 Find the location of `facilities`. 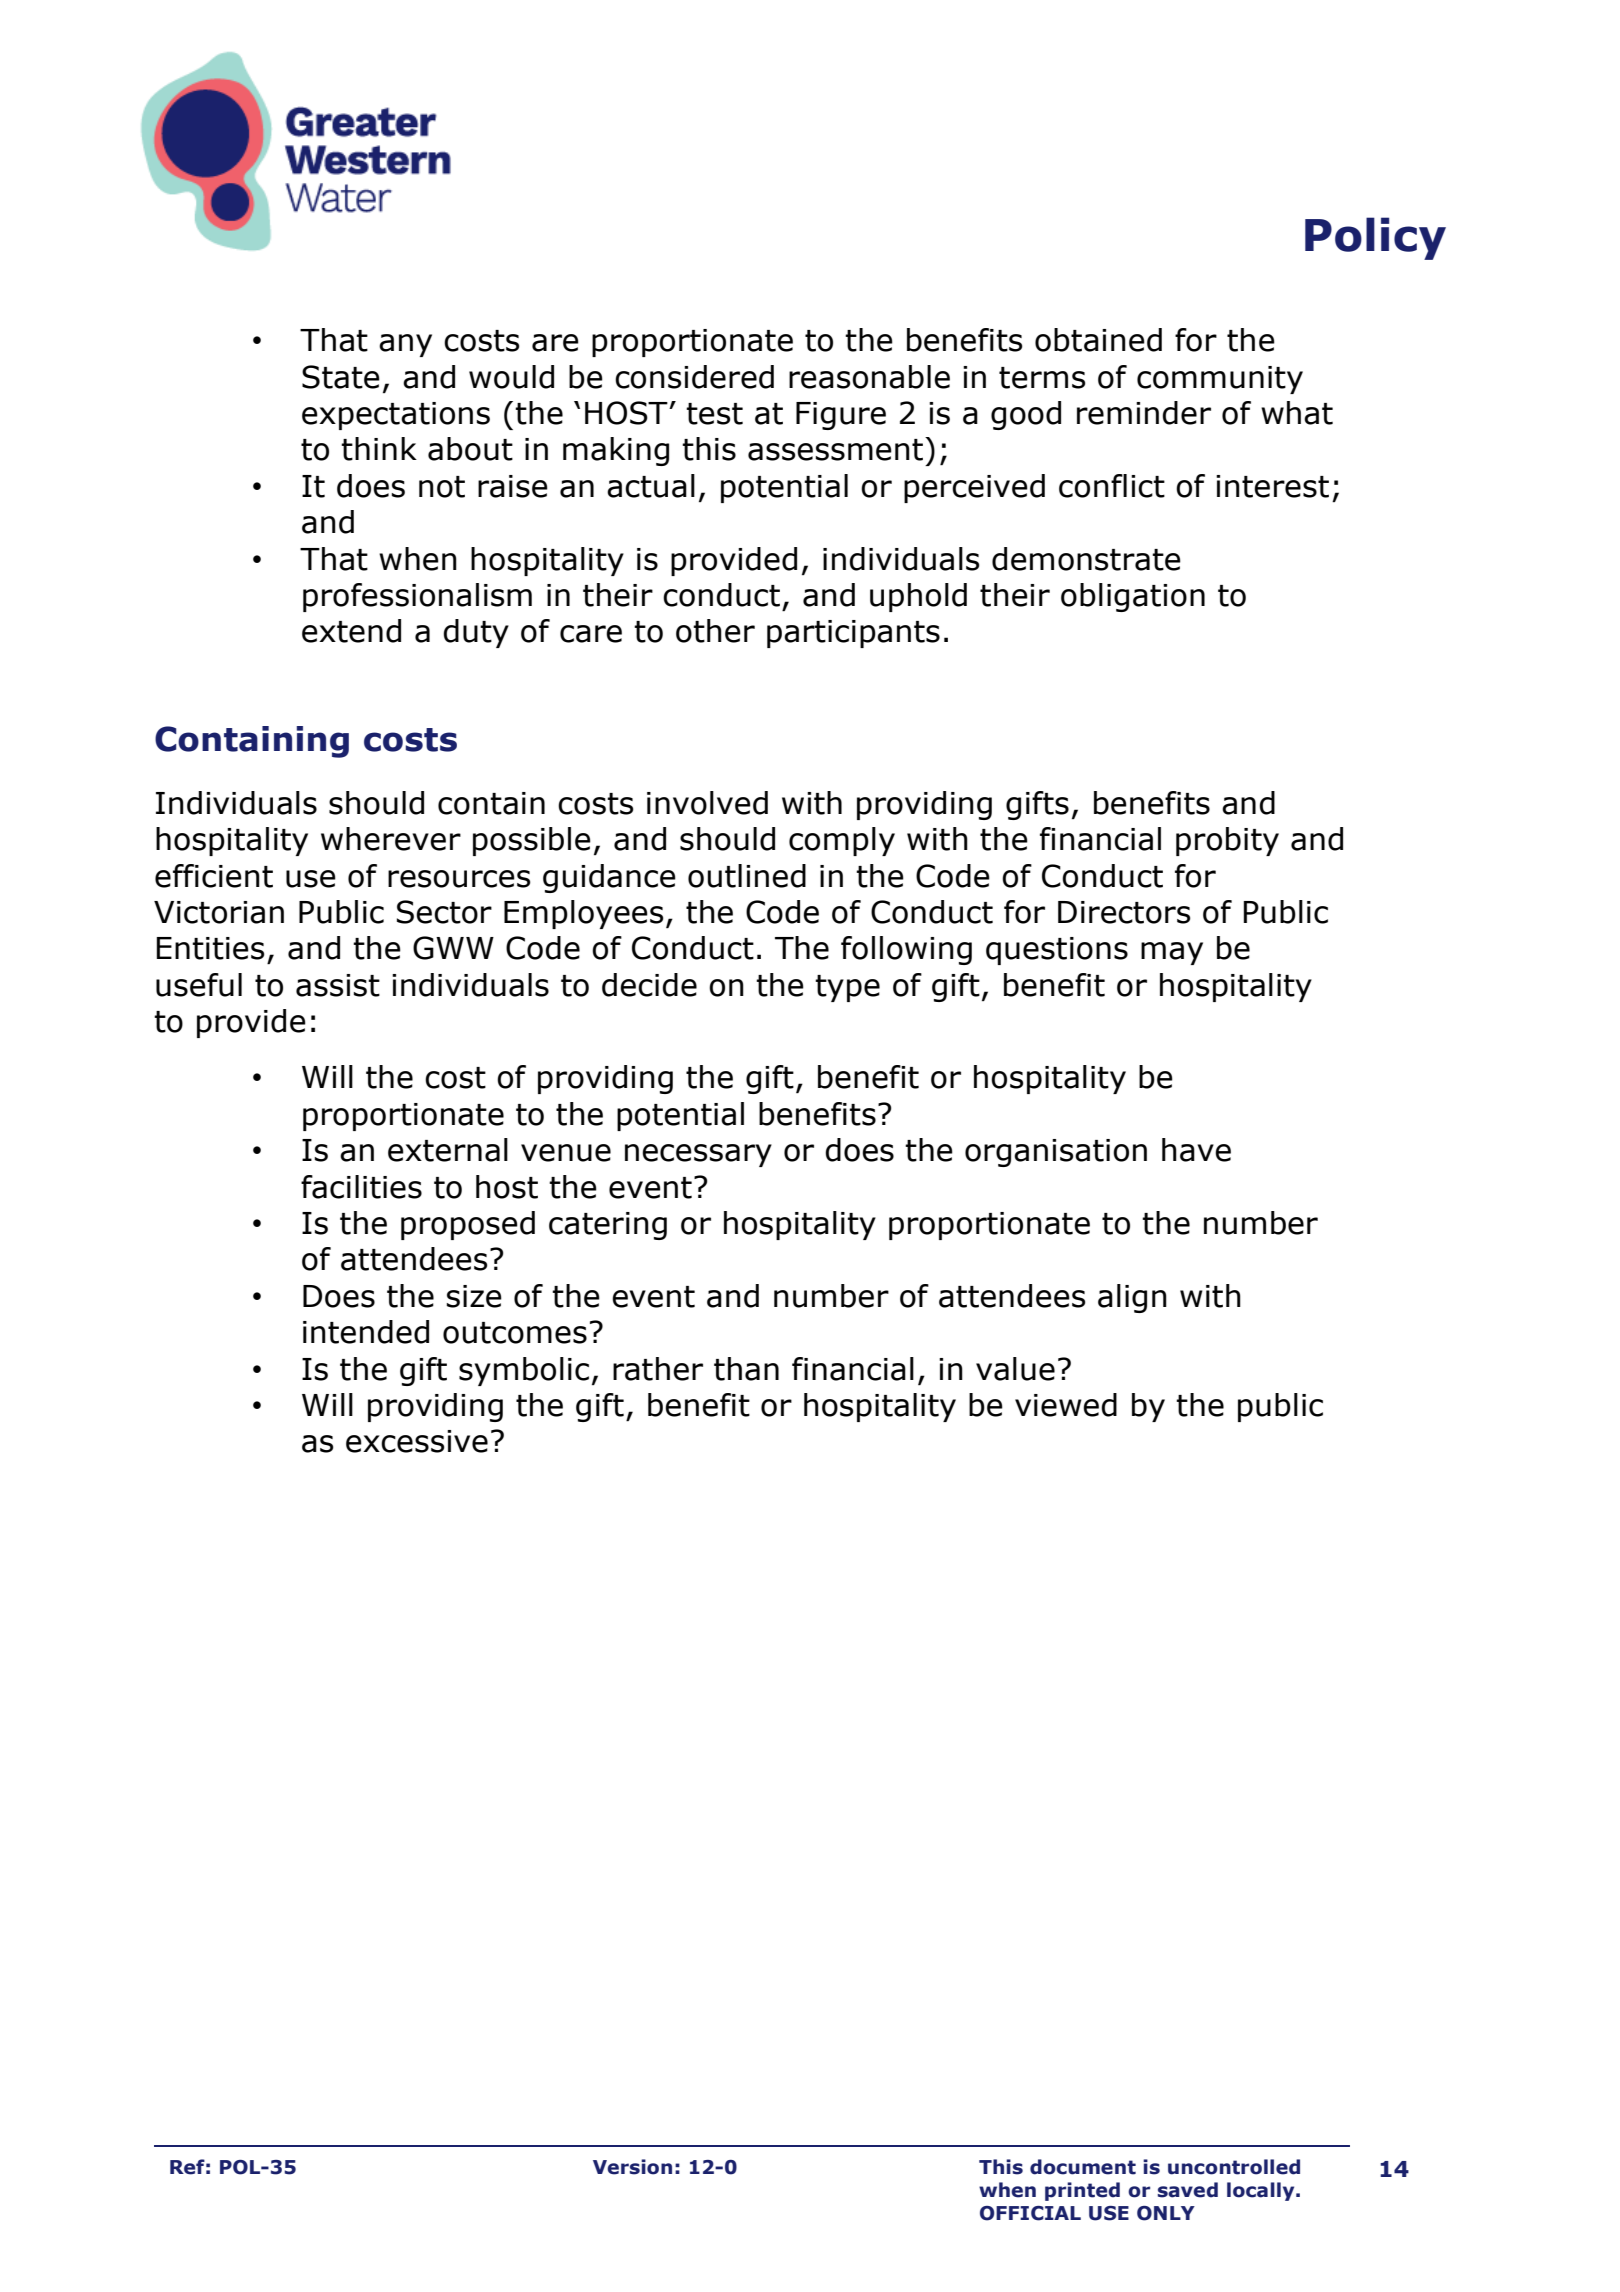

facilities is located at coordinates (361, 1187).
